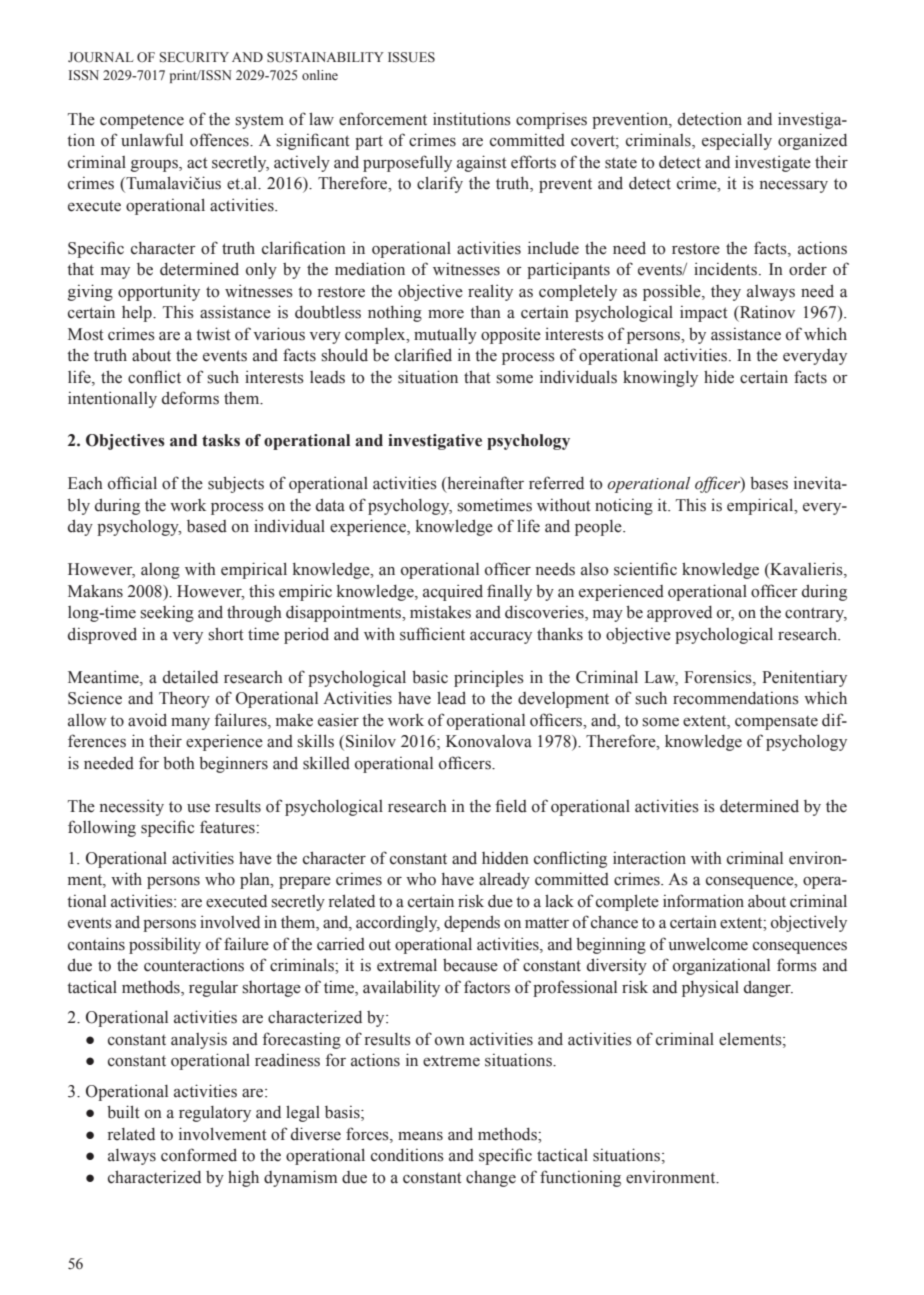 Image resolution: width=924 pixels, height=1295 pixels. Describe the element at coordinates (194, 57) in the document. I see `SECURITY` at that location.
